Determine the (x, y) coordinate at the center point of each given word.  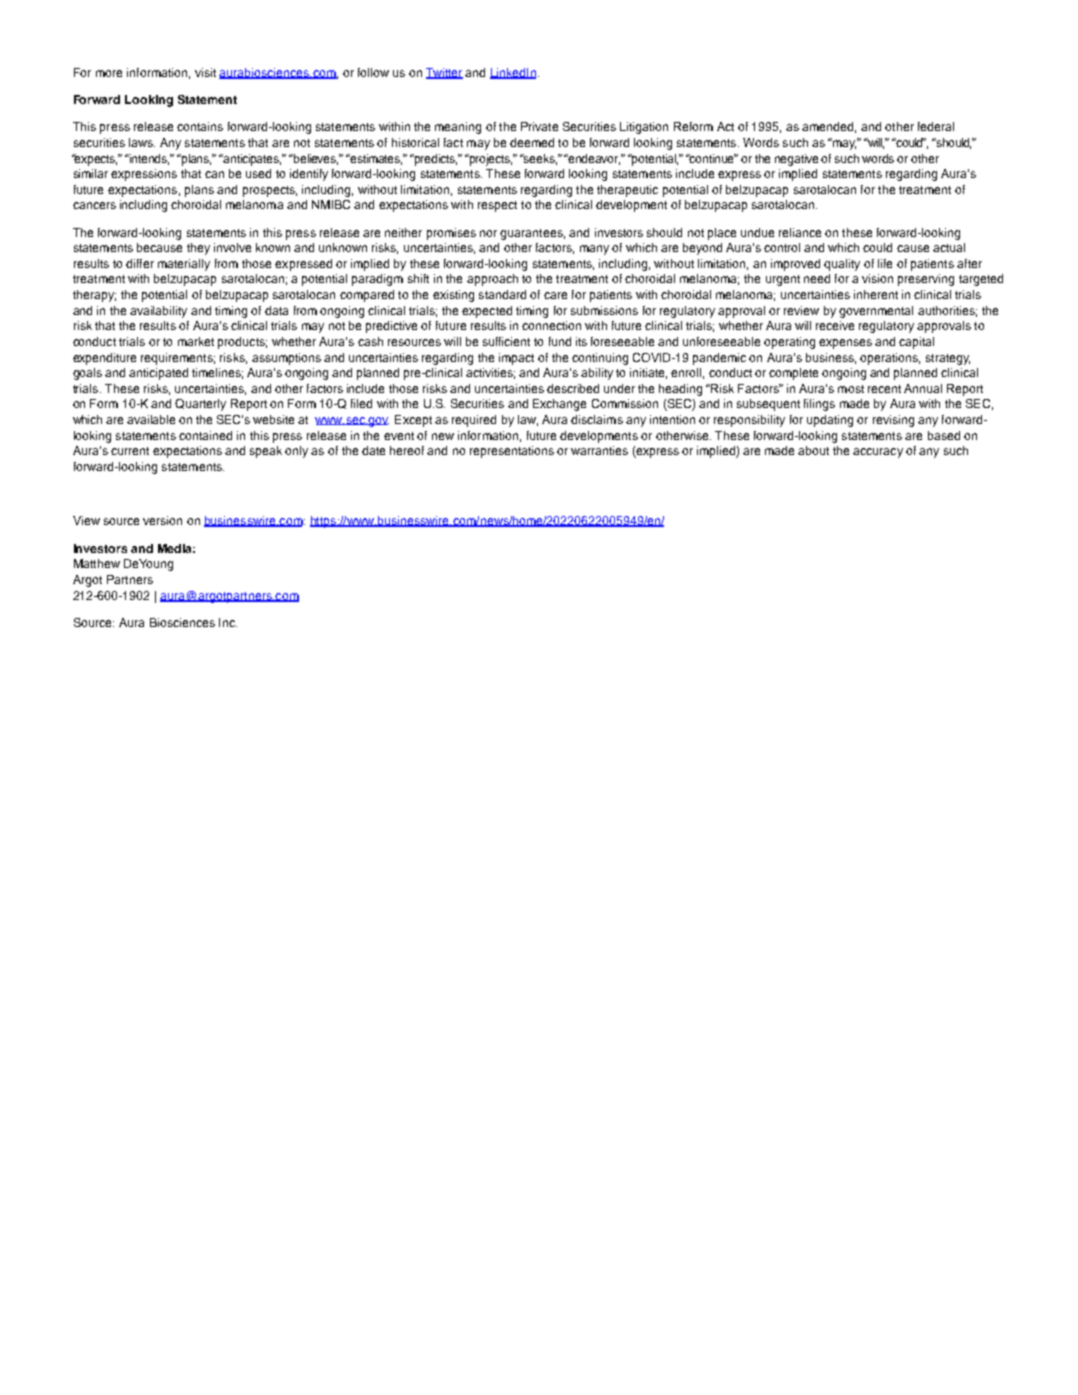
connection (551, 325)
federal (936, 126)
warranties (599, 450)
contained (205, 435)
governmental (876, 312)
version (162, 520)
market (196, 341)
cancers (94, 205)
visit (205, 72)
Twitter (444, 73)
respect (497, 206)
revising (893, 421)
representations (512, 452)
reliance (800, 232)
